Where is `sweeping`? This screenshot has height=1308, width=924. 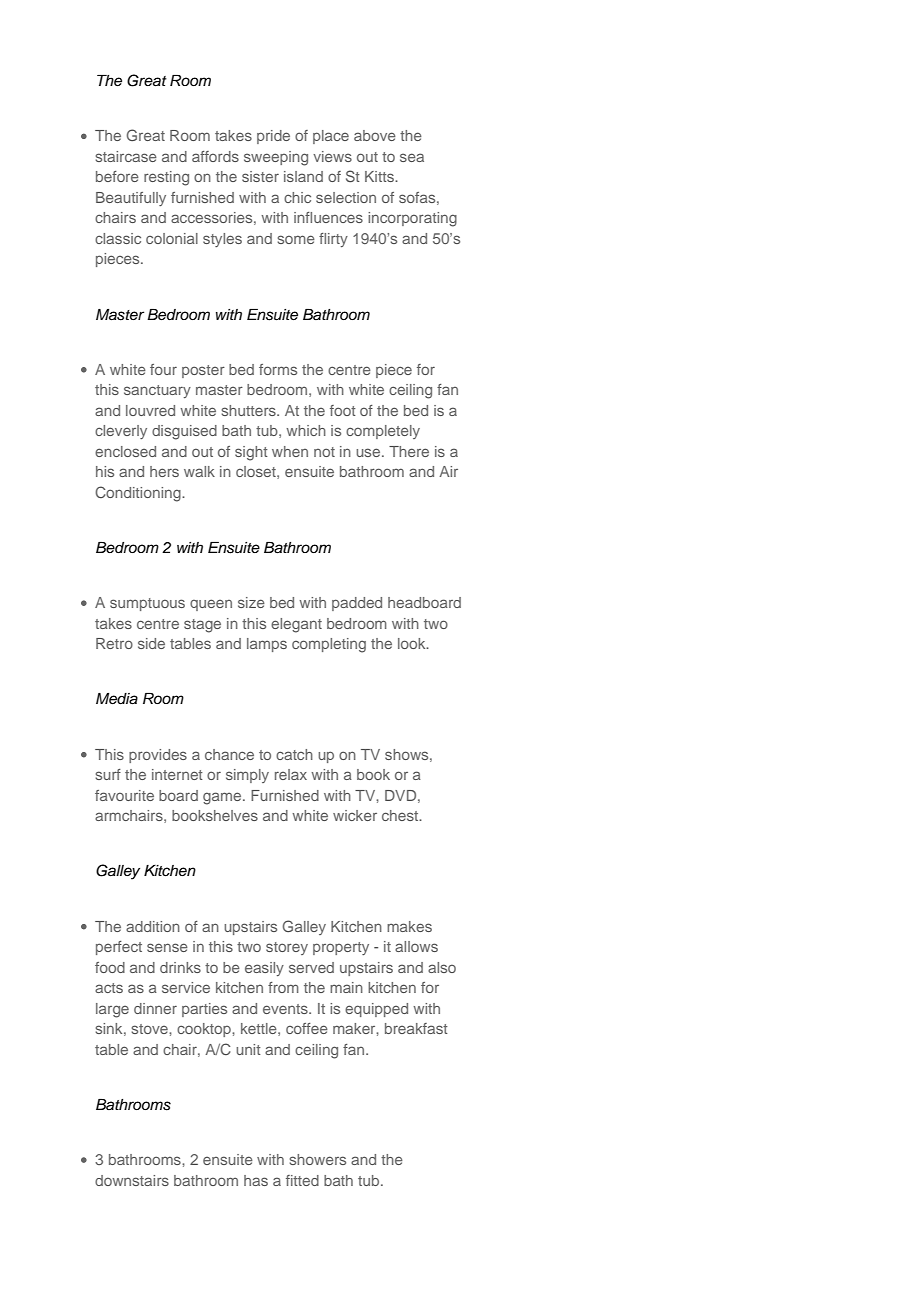 sweeping is located at coordinates (276, 158).
